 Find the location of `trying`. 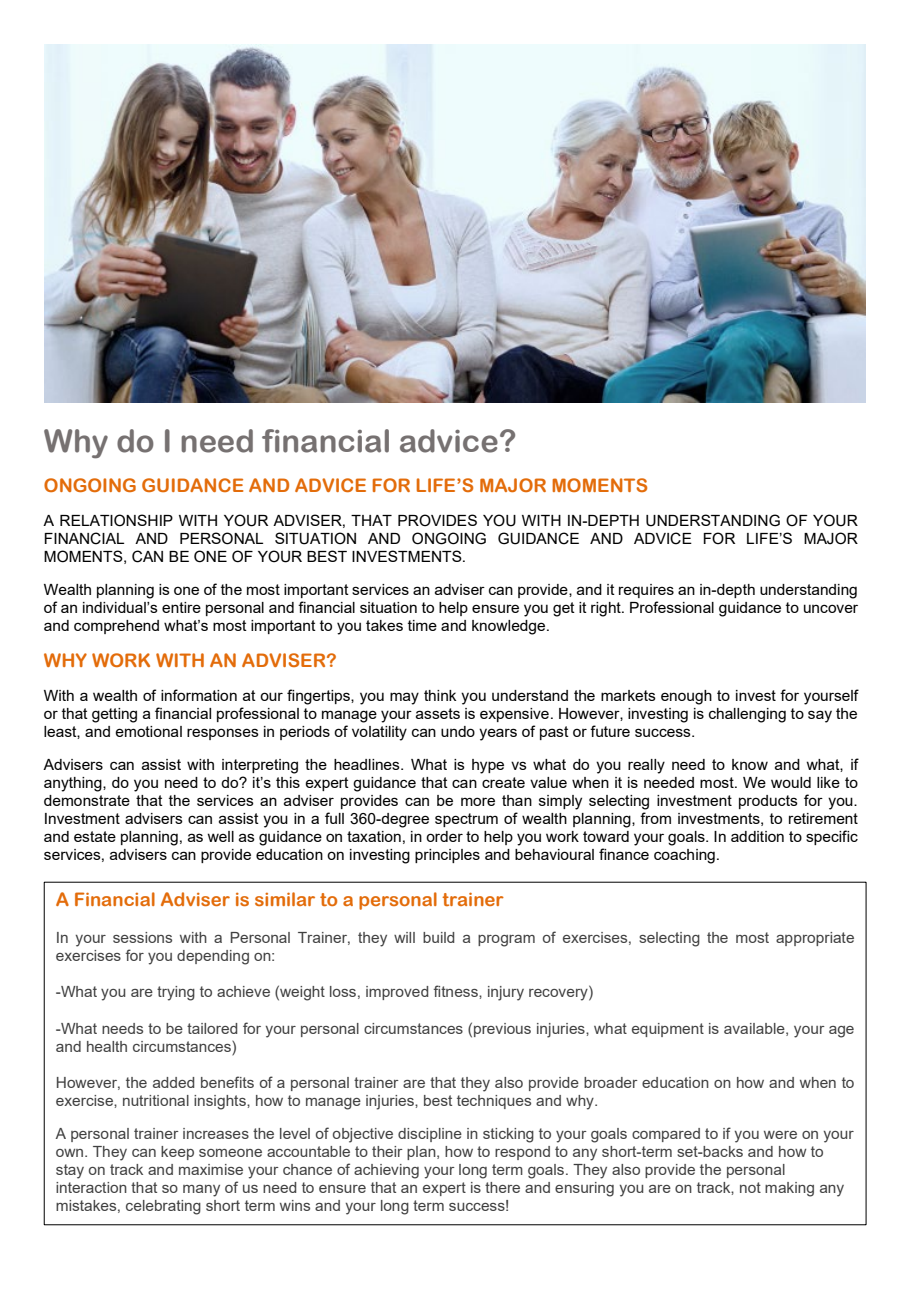

trying is located at coordinates (176, 993).
